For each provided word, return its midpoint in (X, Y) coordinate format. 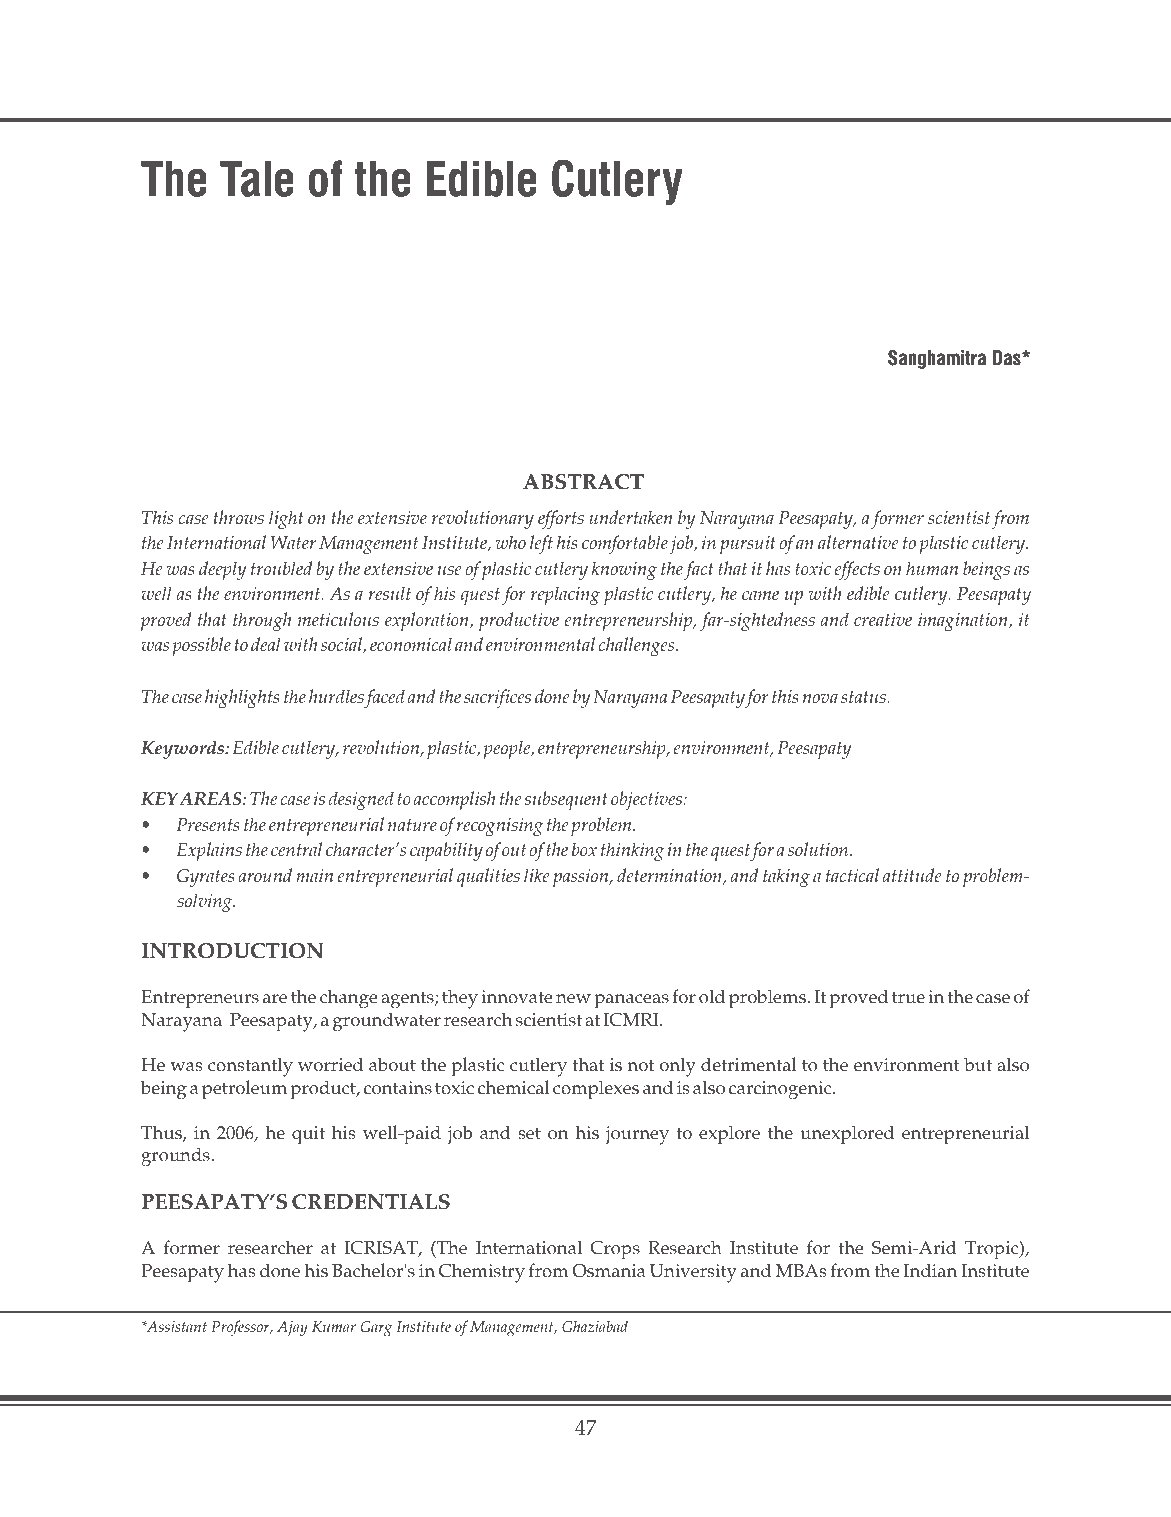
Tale (257, 178)
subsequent (566, 800)
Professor (241, 1328)
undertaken (630, 517)
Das (1008, 357)
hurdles (336, 696)
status (864, 697)
